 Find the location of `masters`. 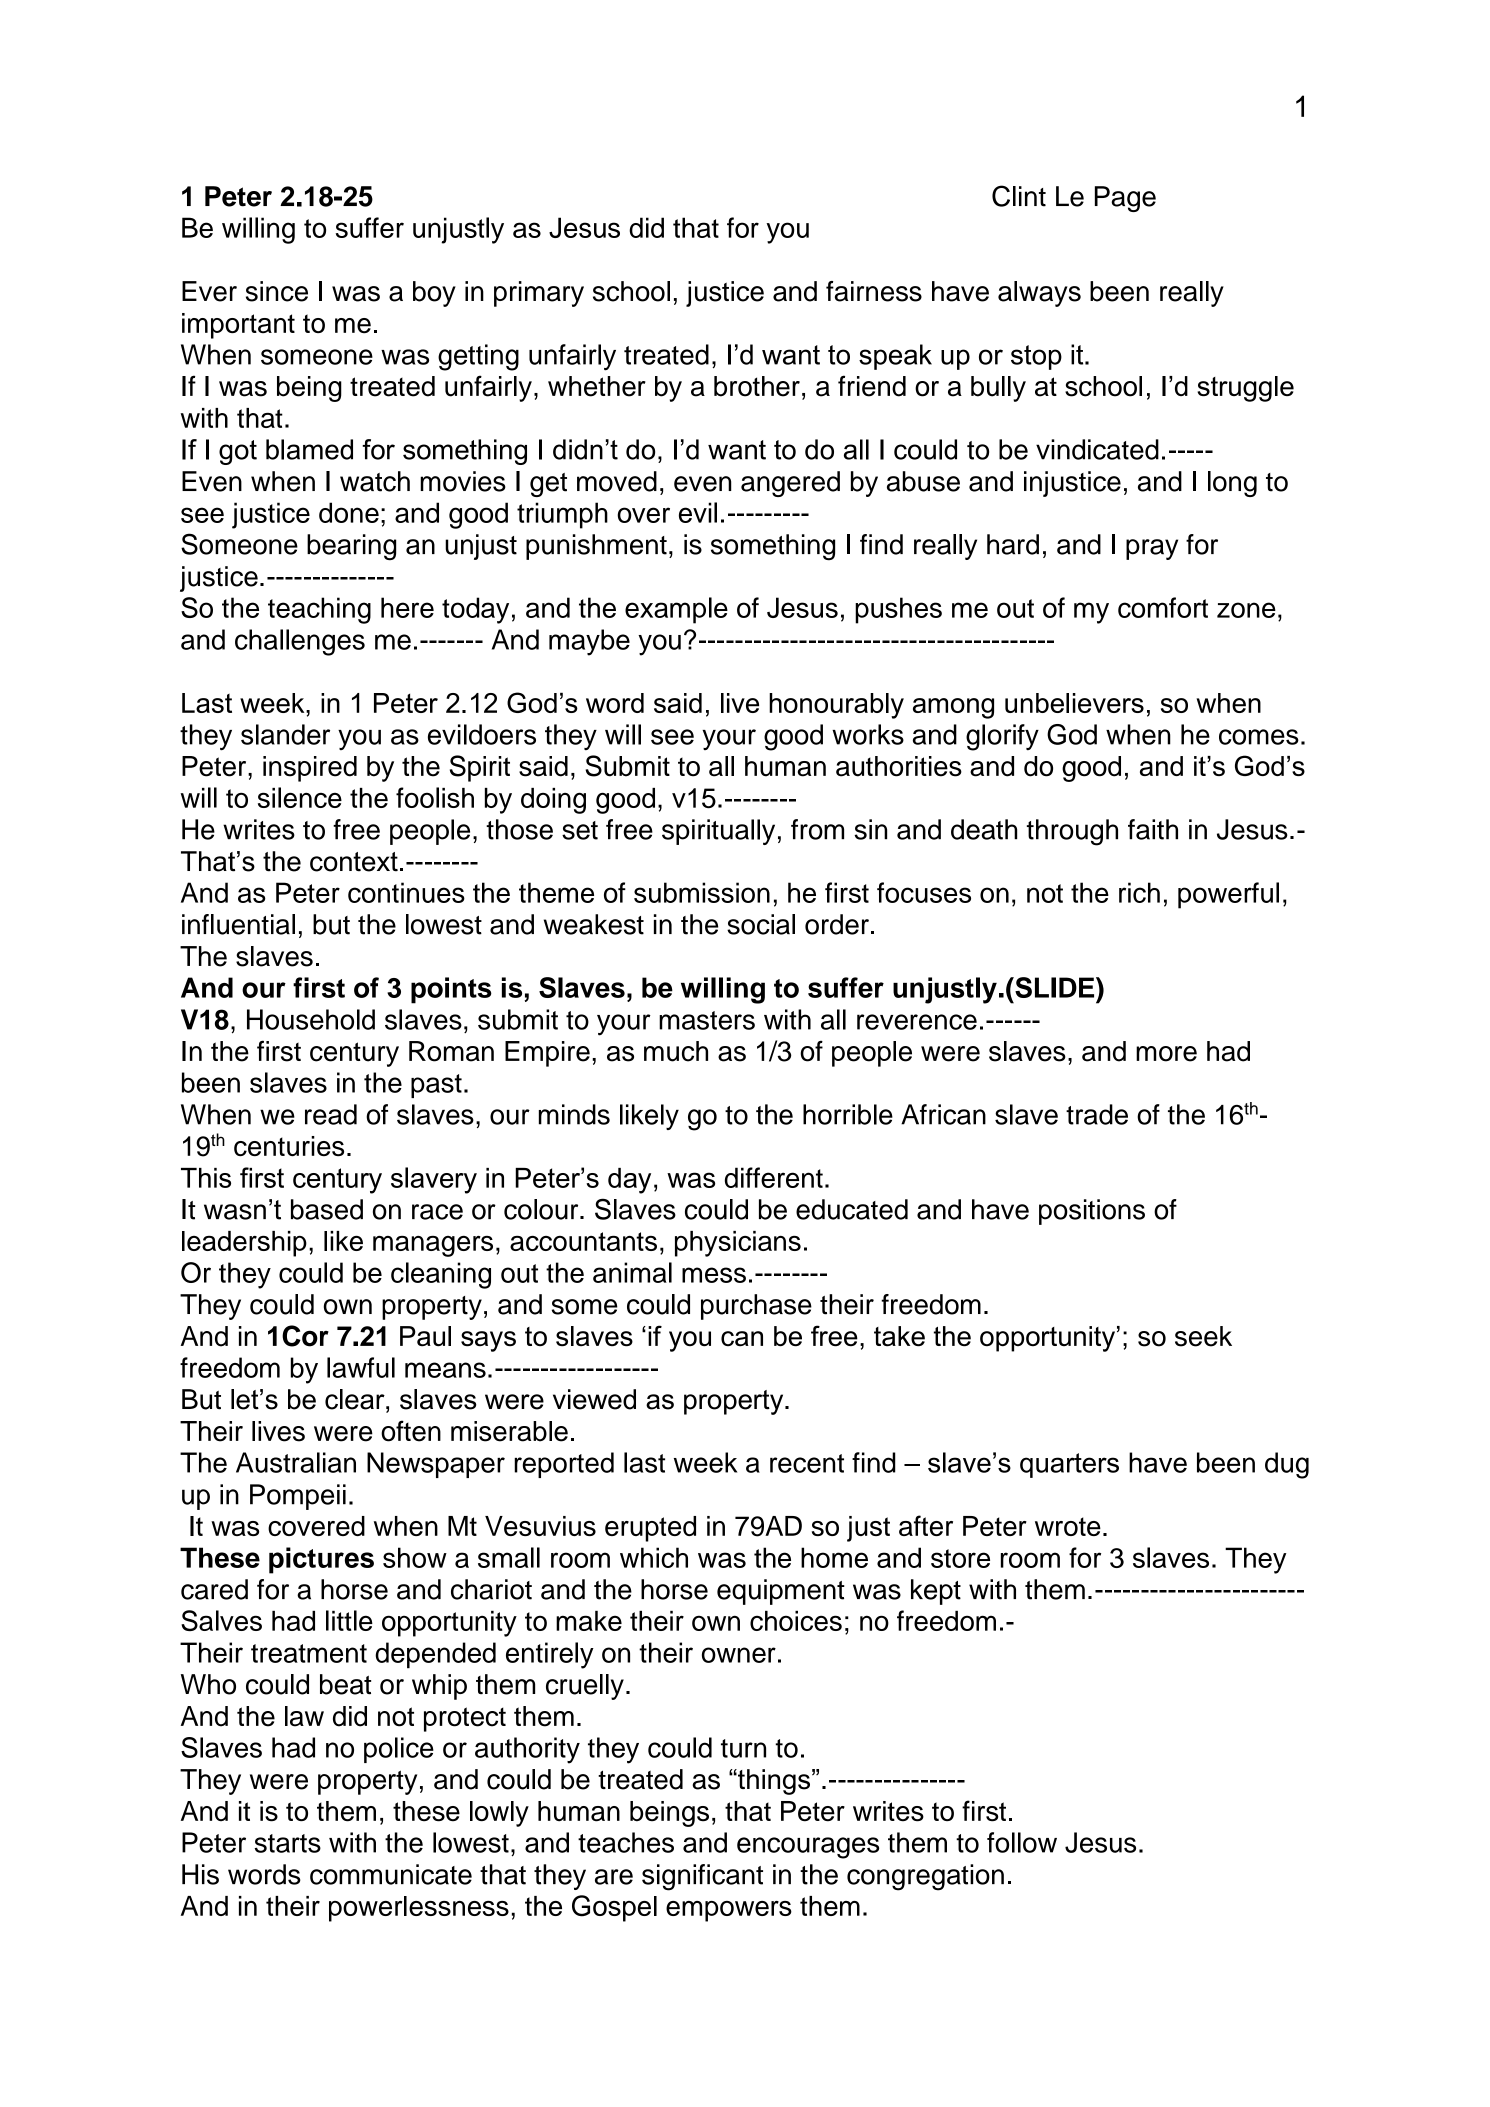

masters is located at coordinates (707, 1020).
